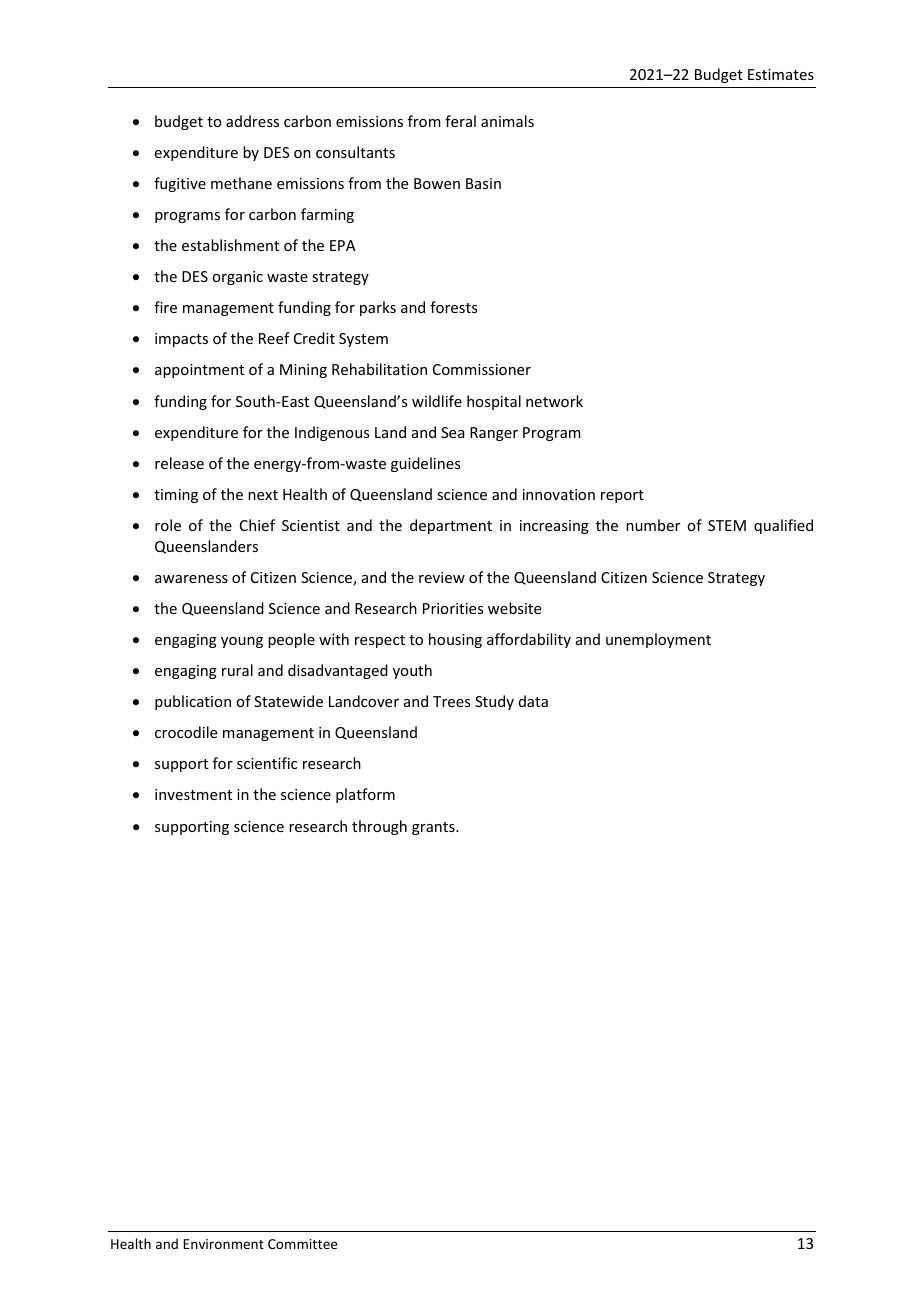 Image resolution: width=924 pixels, height=1308 pixels. Describe the element at coordinates (302, 1244) in the screenshot. I see `Committee` at that location.
